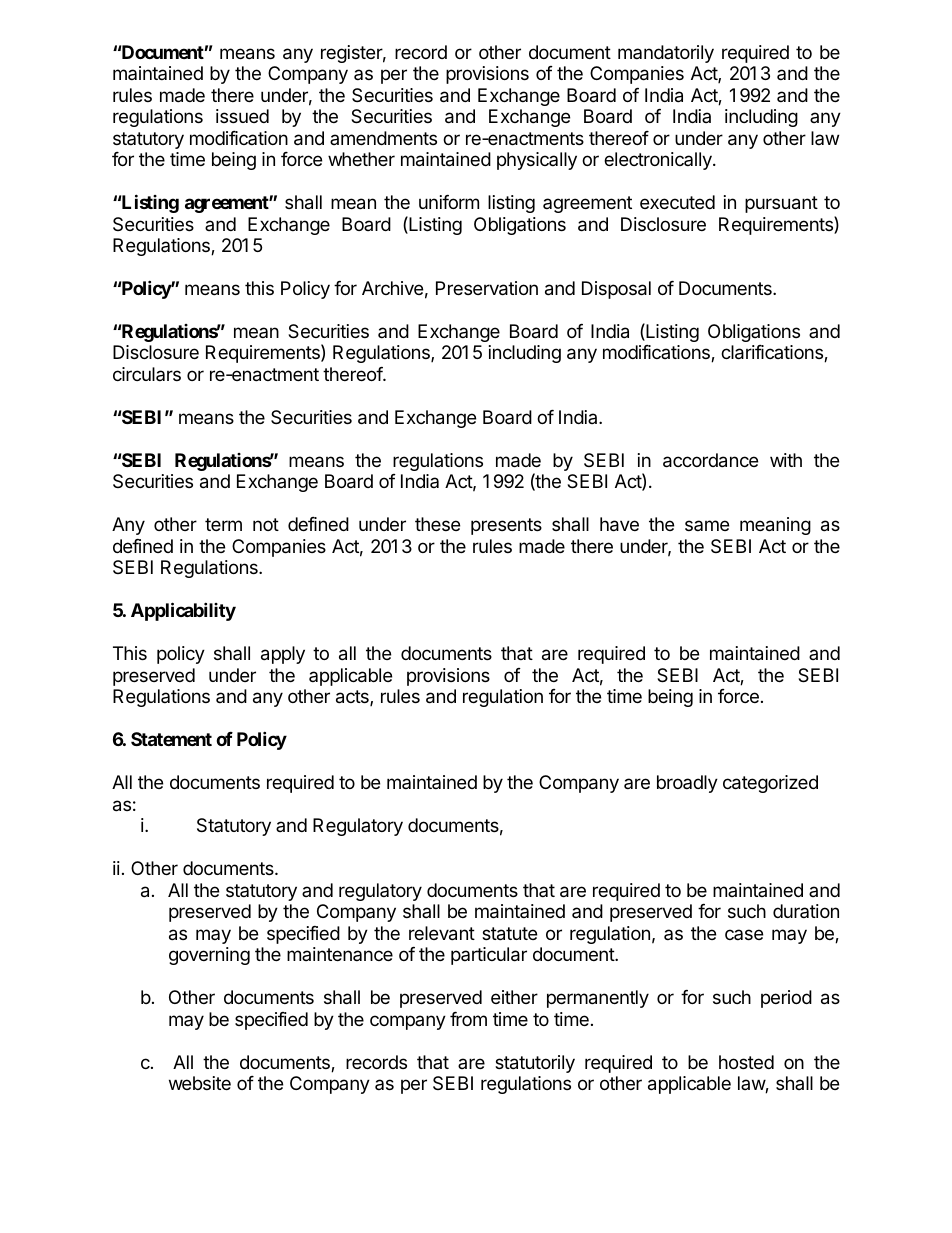  What do you see at coordinates (487, 288) in the screenshot?
I see `Preservation` at bounding box center [487, 288].
